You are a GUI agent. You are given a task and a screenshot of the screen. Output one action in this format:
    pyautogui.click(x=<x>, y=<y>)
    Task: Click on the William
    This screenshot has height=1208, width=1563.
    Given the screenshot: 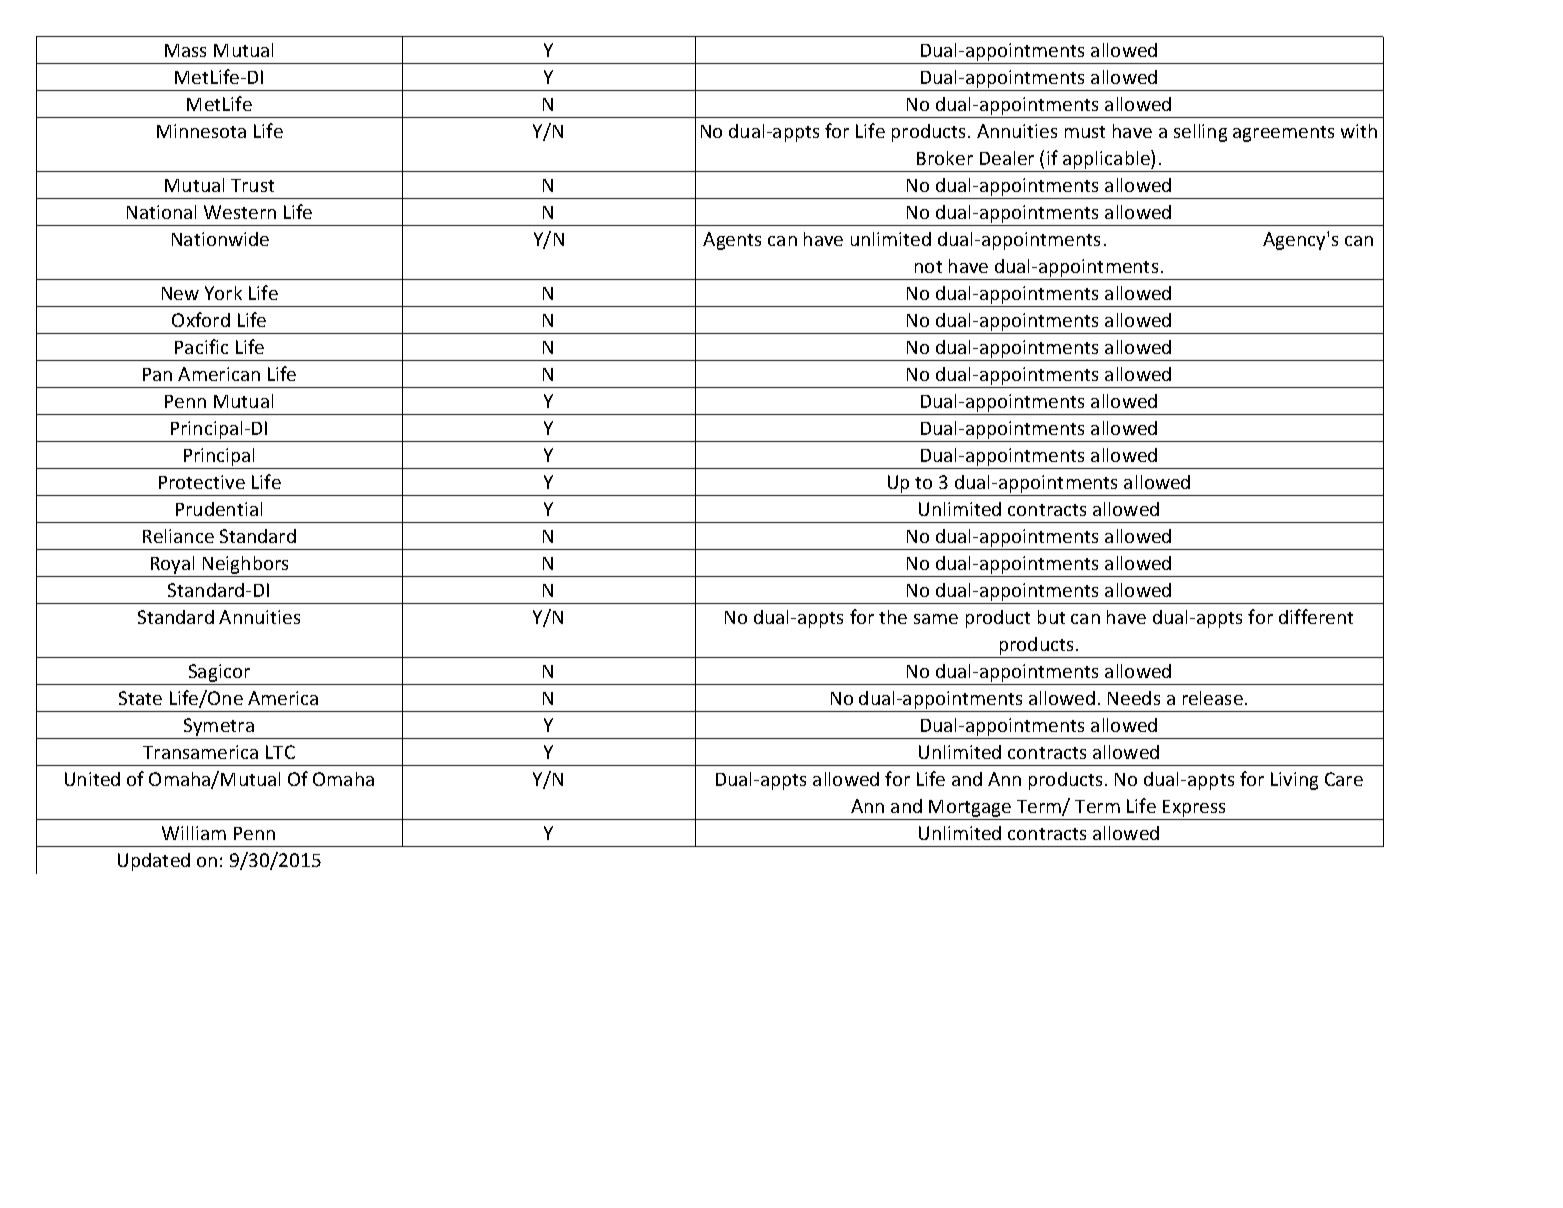 What is the action you would take?
    pyautogui.click(x=194, y=833)
